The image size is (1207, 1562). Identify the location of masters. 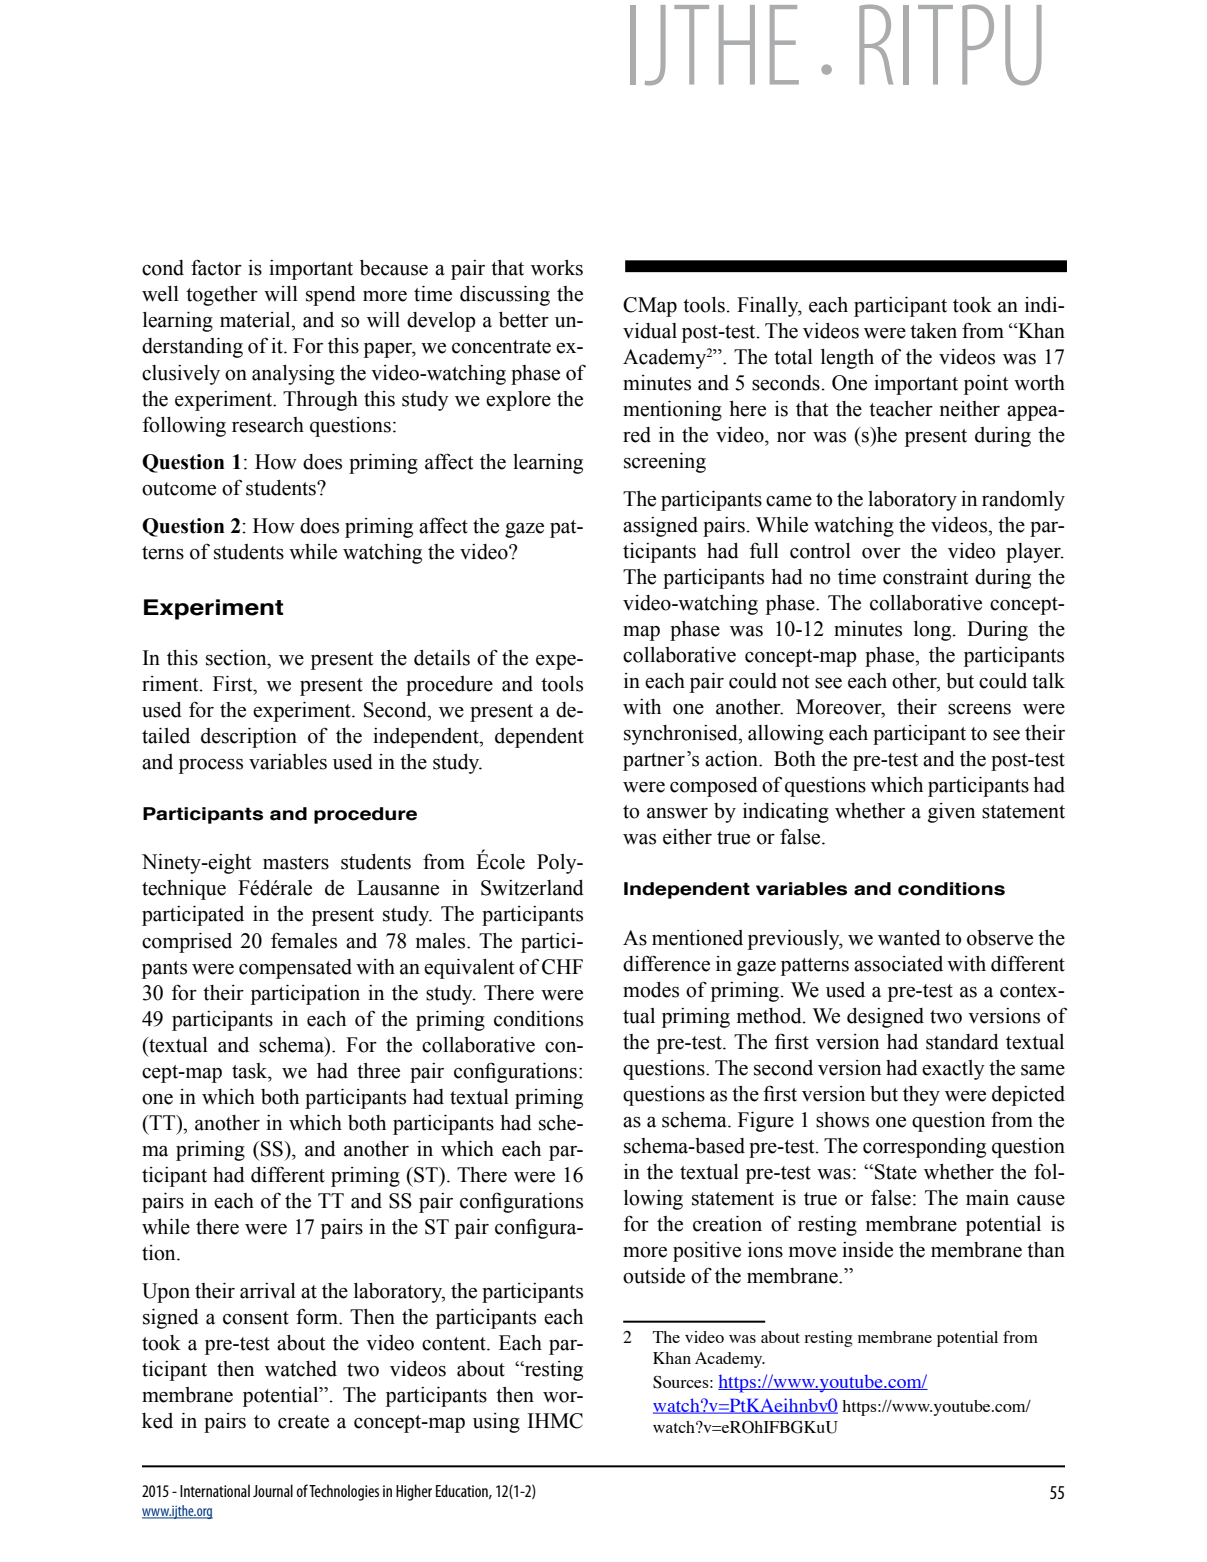
(296, 863).
